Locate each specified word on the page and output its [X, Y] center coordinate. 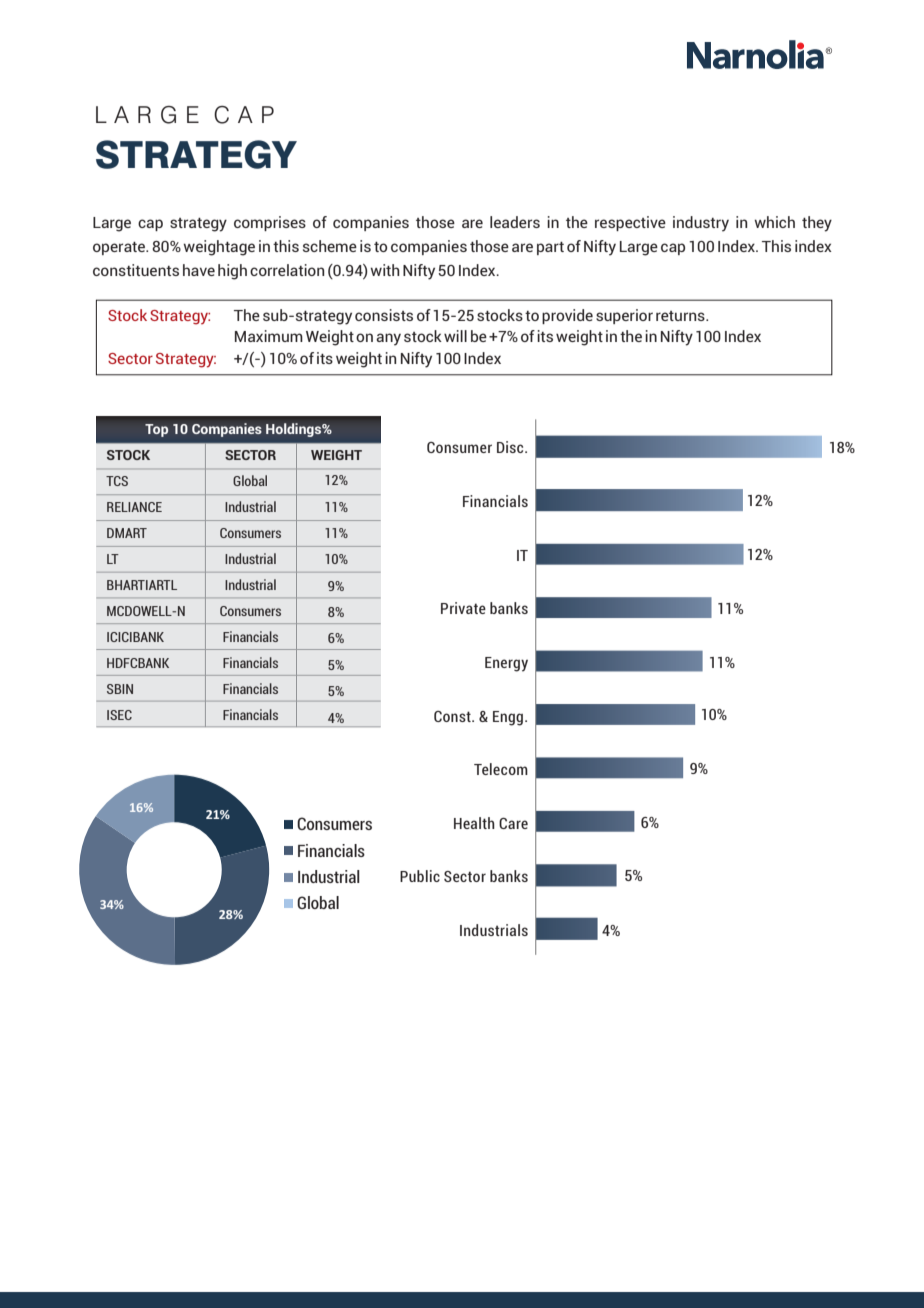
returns [681, 316]
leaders [515, 222]
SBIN [120, 689]
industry [701, 224]
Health [474, 823]
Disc [511, 447]
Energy [506, 664]
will [455, 336]
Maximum [269, 336]
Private [463, 608]
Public [420, 876]
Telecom [501, 769]
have [199, 270]
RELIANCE [134, 507]
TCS [117, 481]
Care [513, 823]
